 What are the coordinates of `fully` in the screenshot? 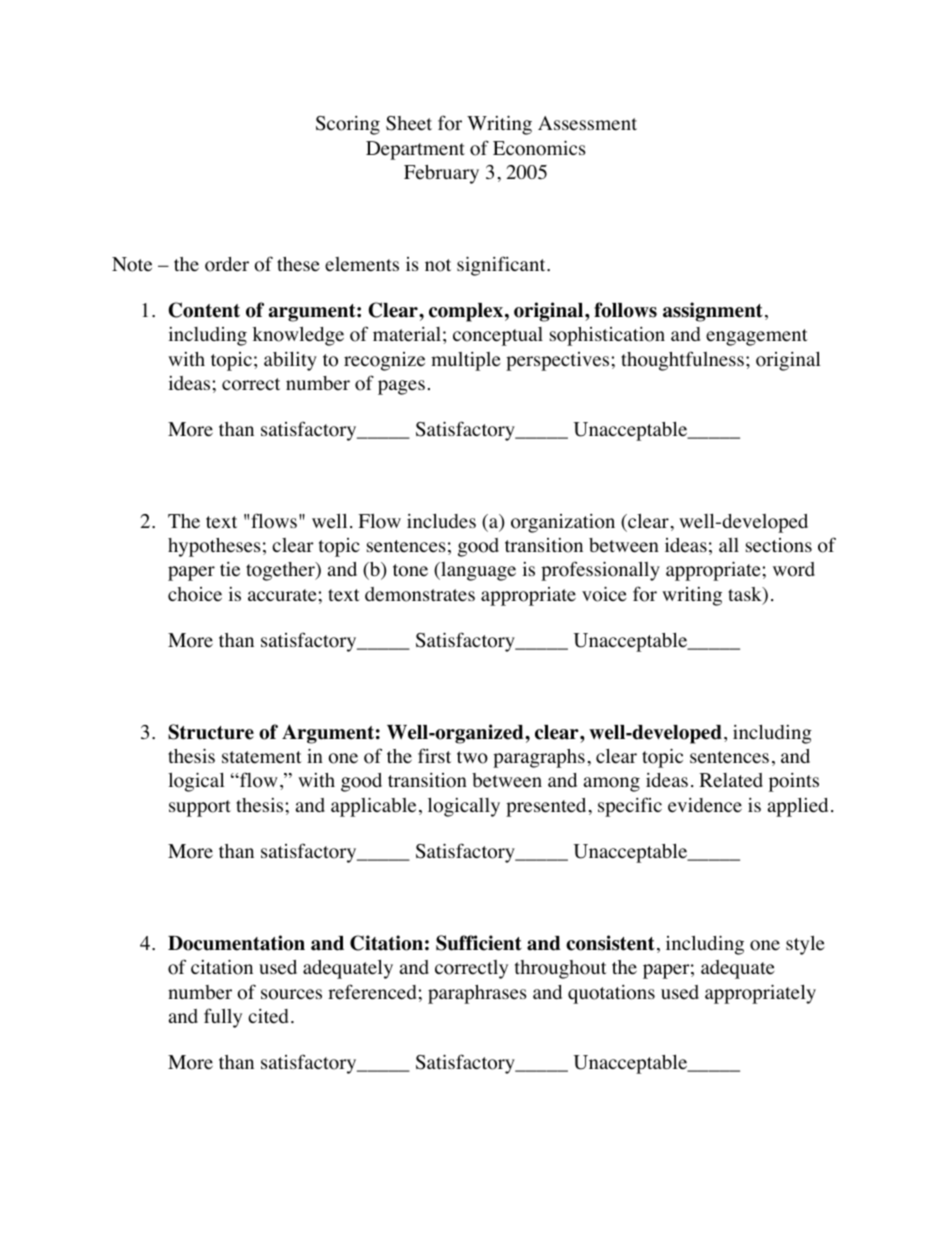 It's located at (223, 1018).
